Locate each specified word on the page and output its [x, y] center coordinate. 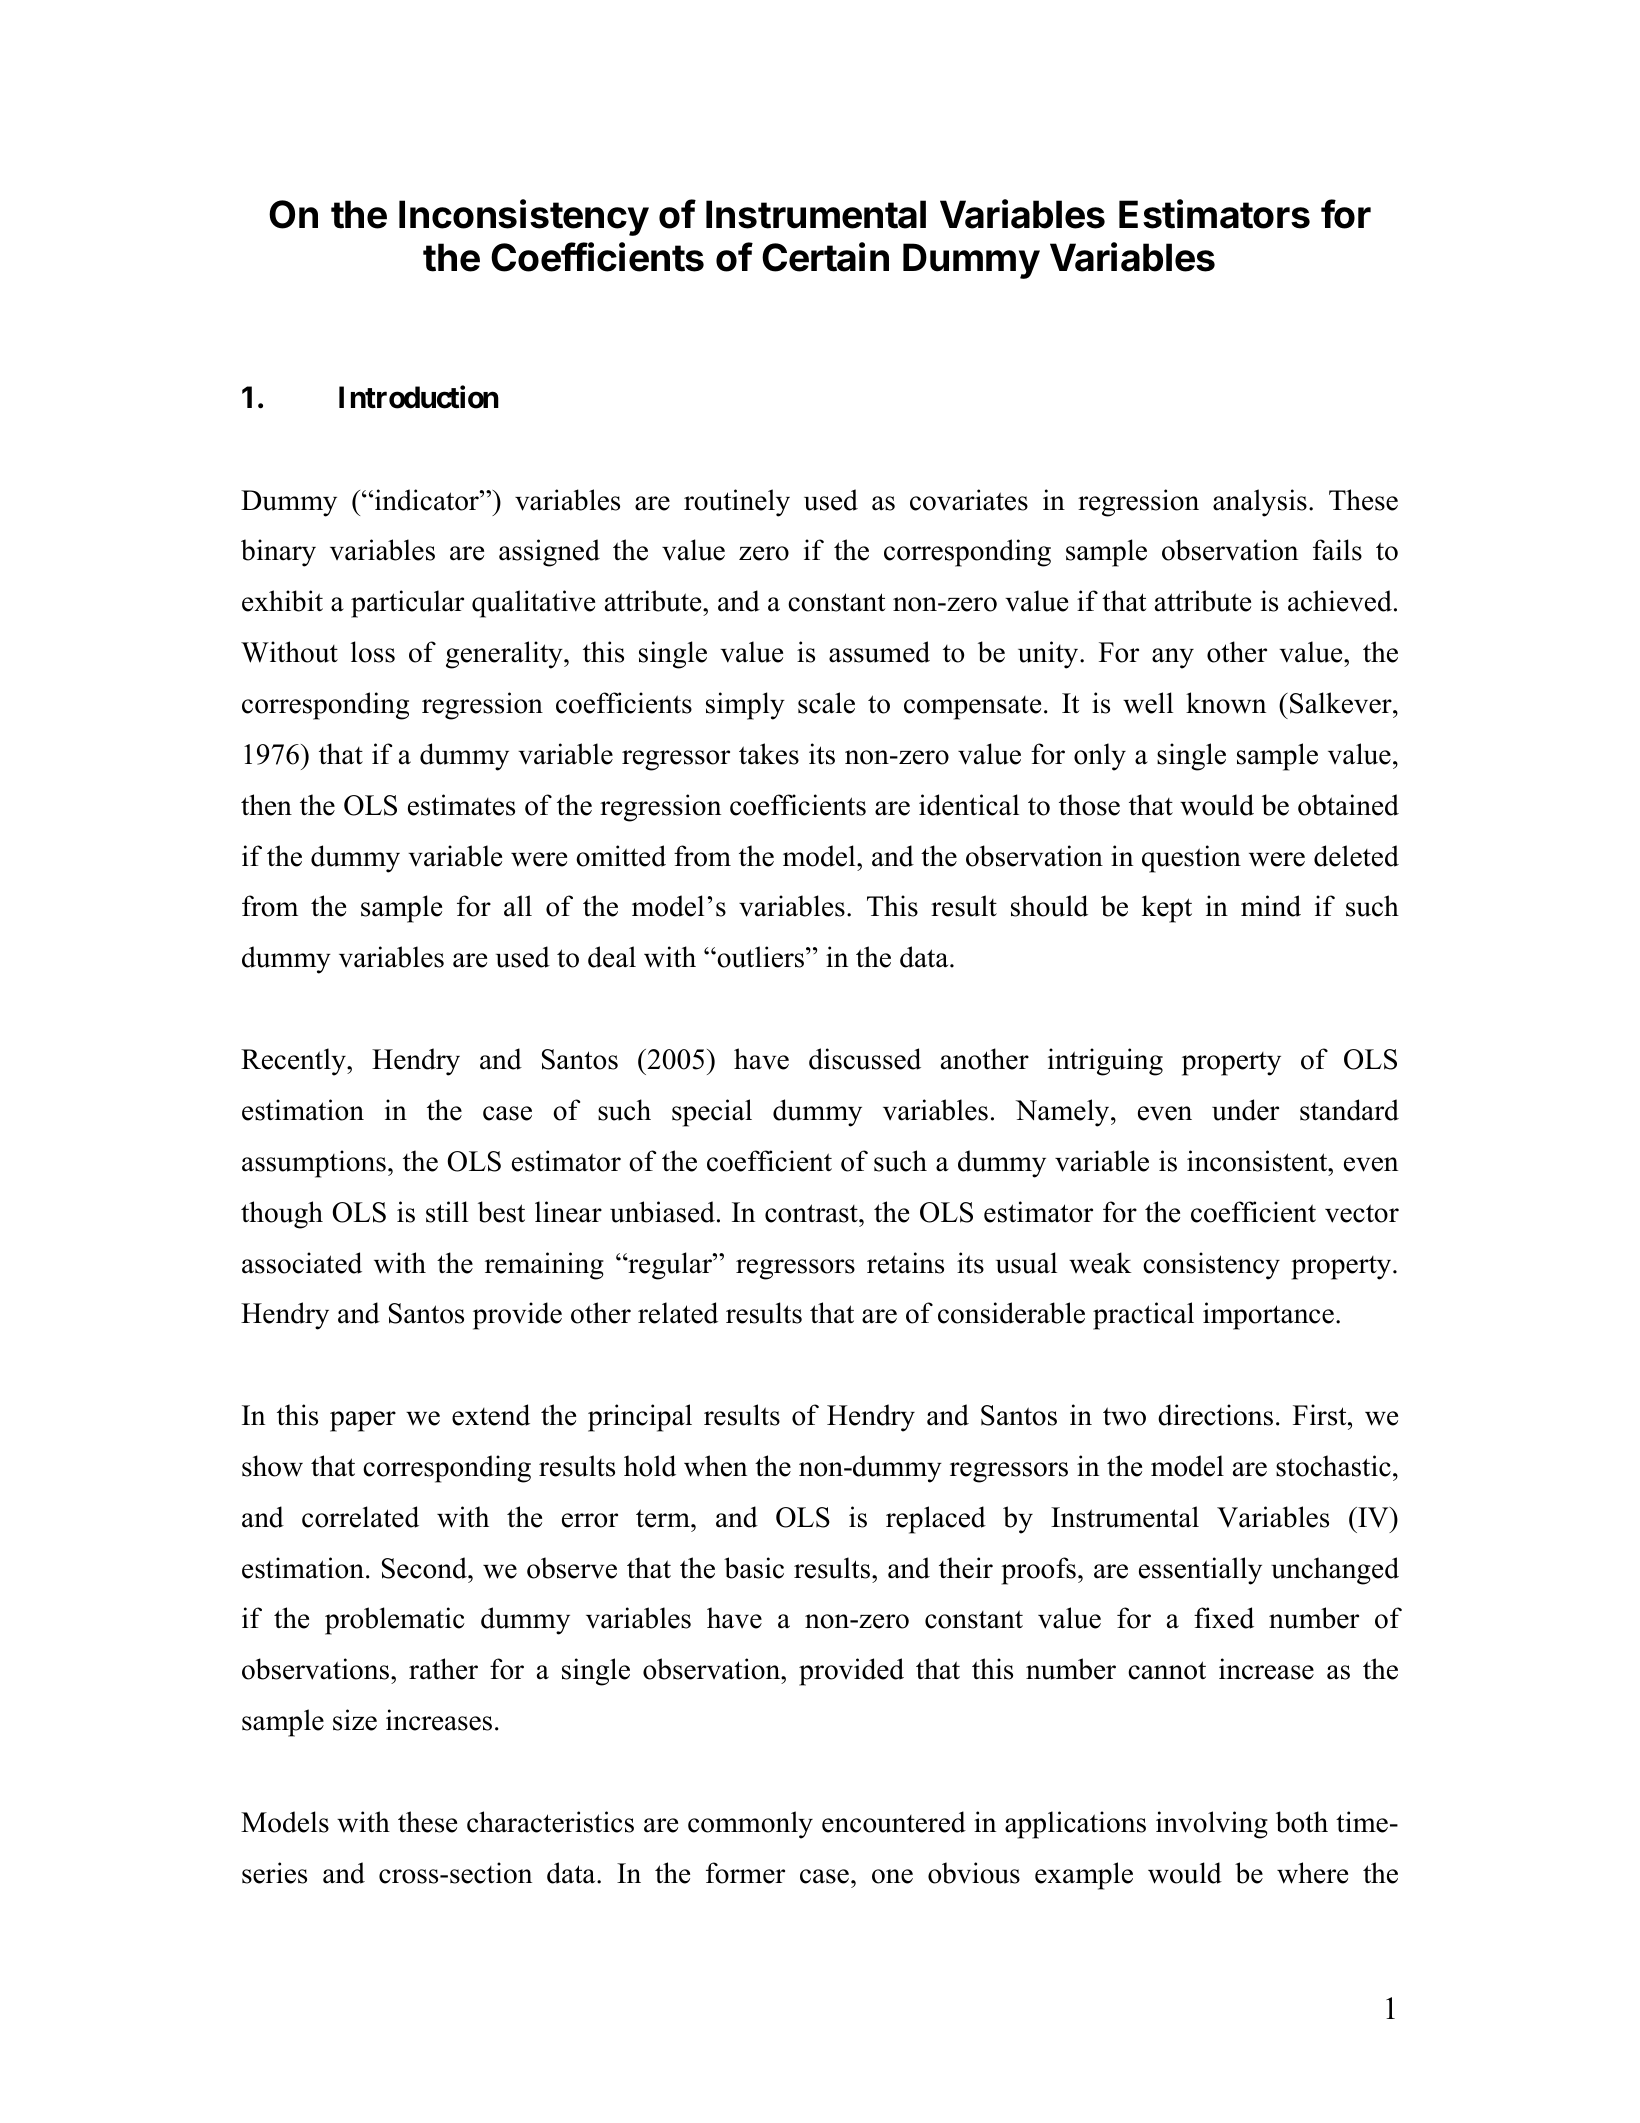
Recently [294, 1062]
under [1245, 1110]
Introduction [419, 397]
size [355, 1720]
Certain [825, 257]
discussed [865, 1059]
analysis [1260, 503]
